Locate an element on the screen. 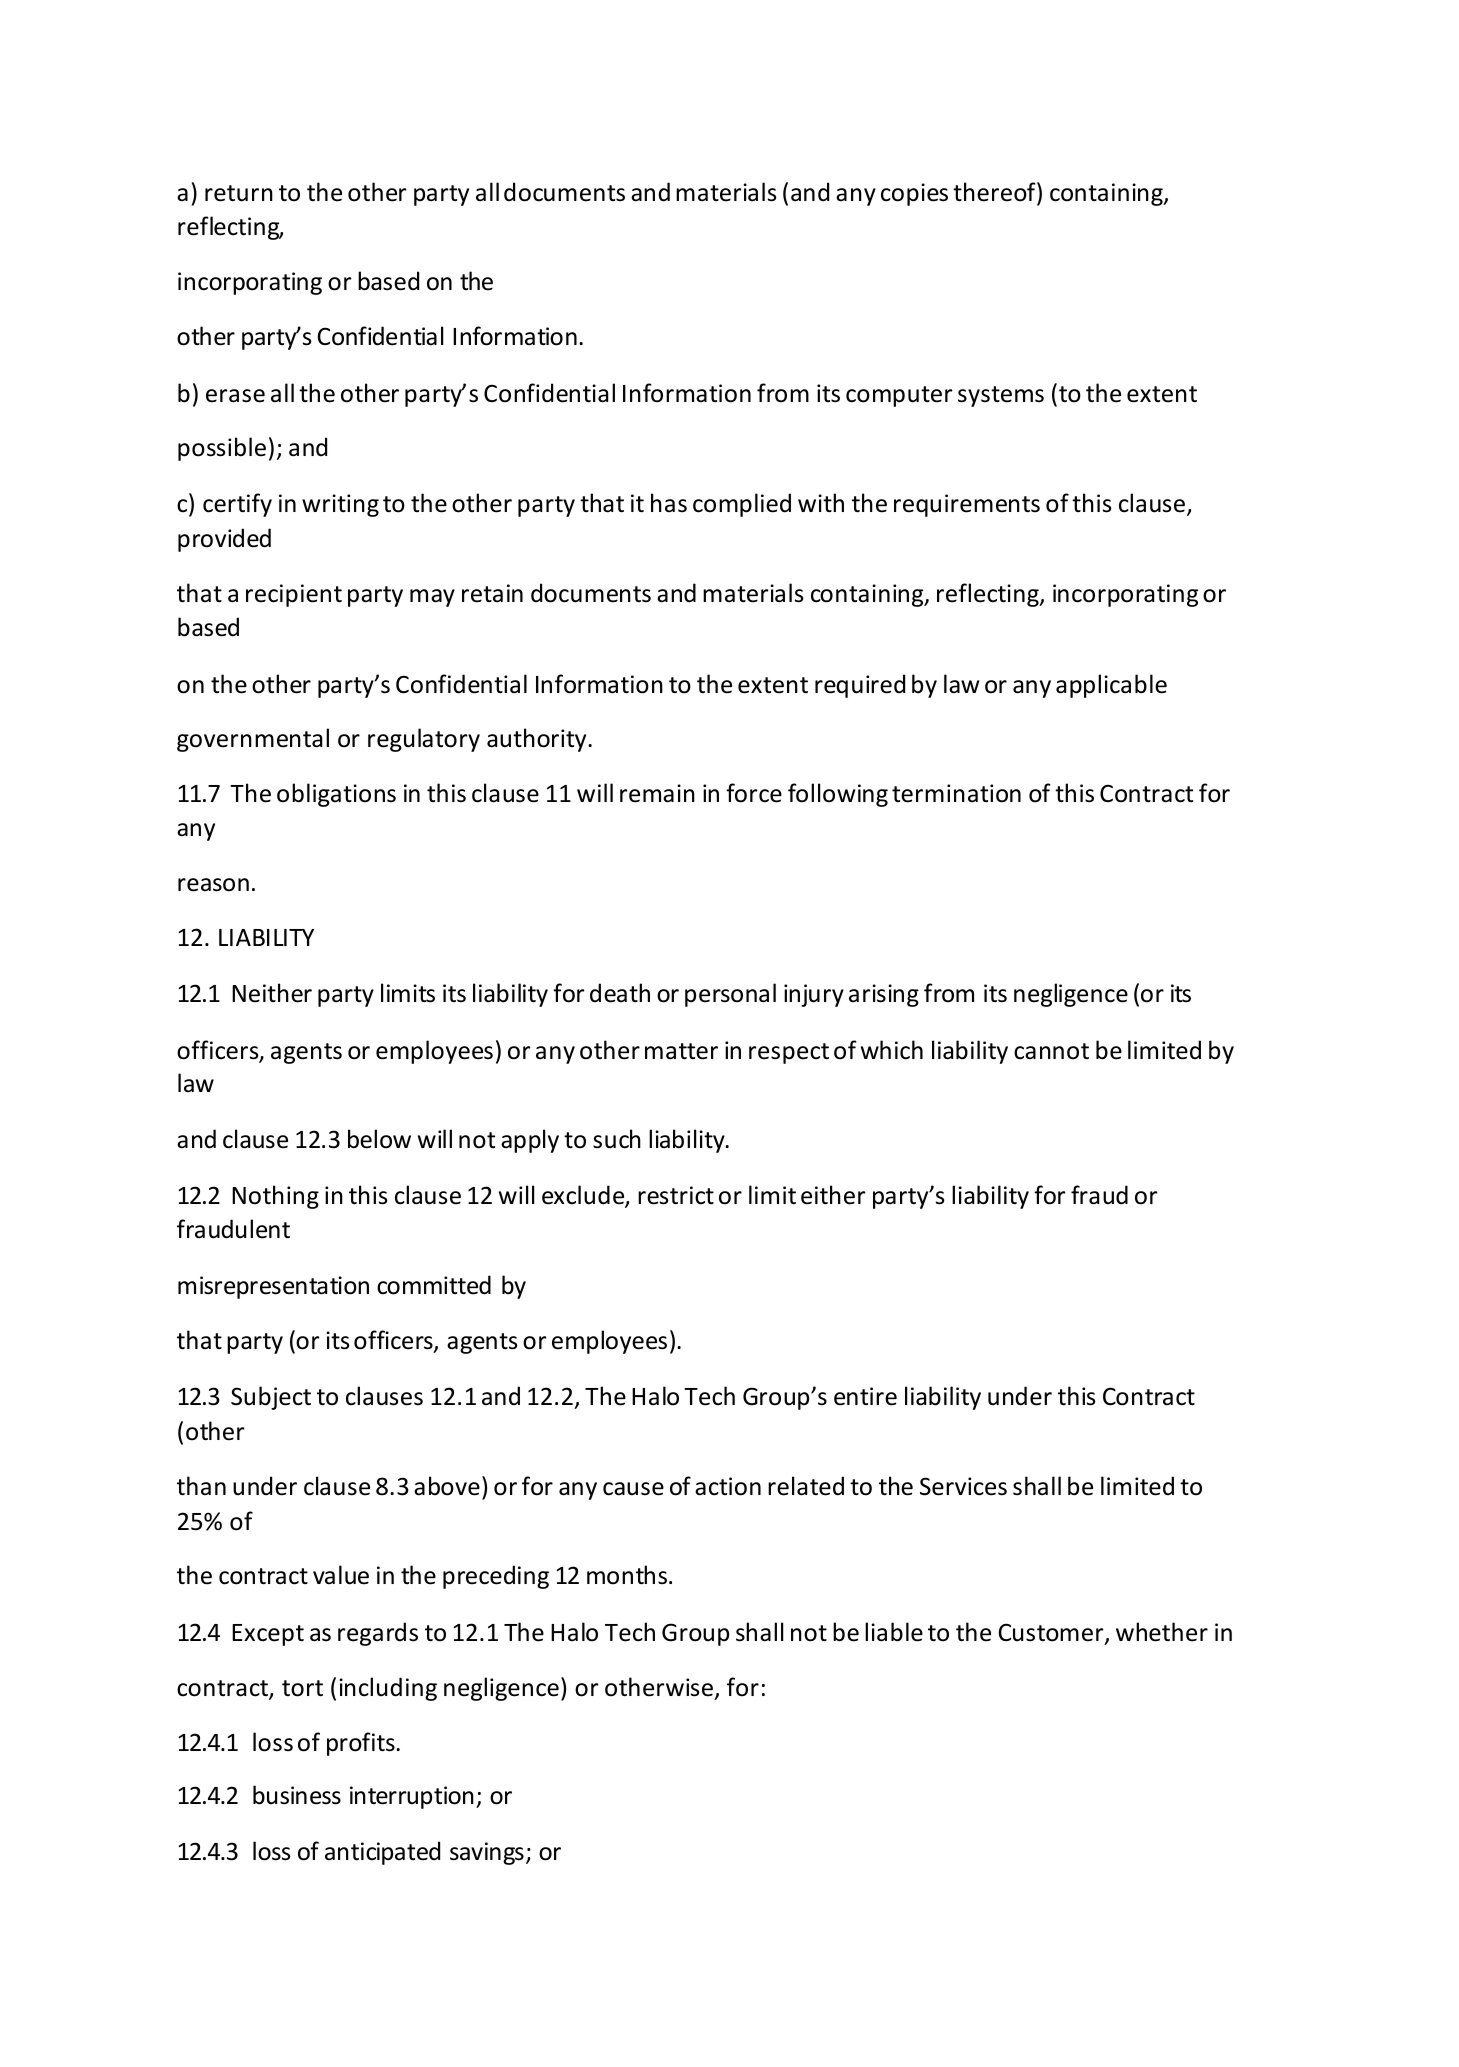 The image size is (1459, 2067). requirements is located at coordinates (967, 505).
